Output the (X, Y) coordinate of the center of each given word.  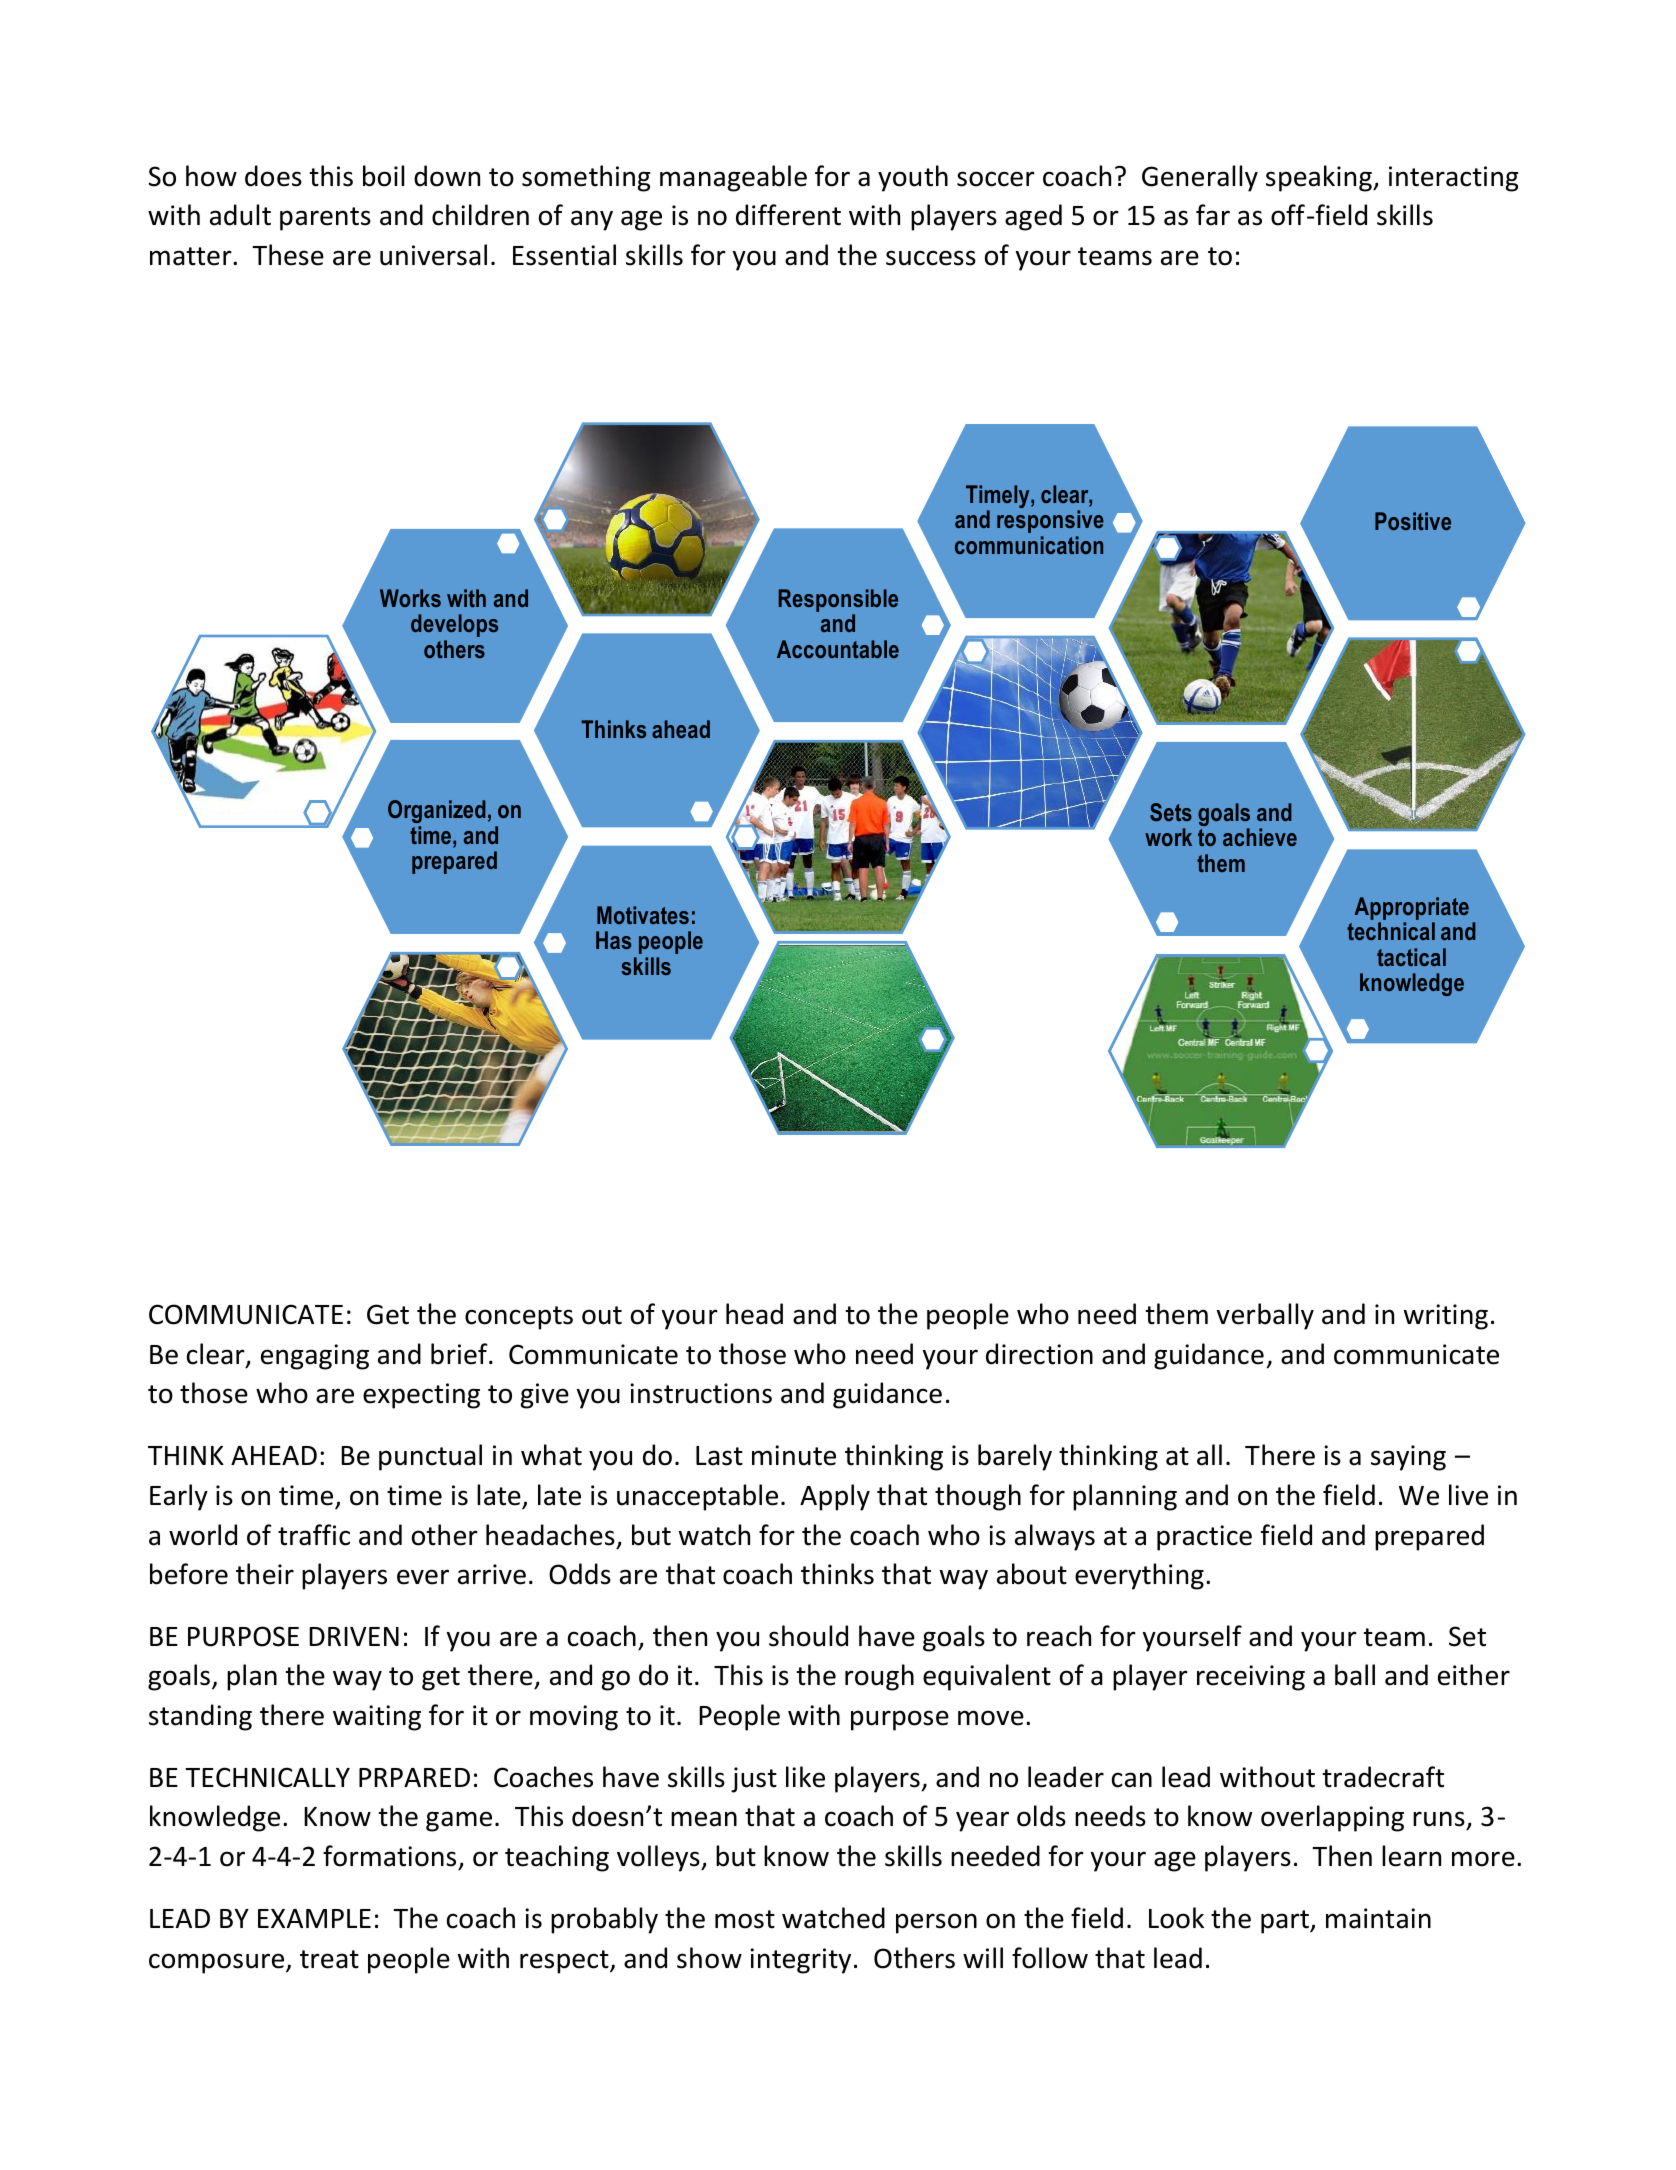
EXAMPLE (314, 1918)
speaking (1320, 178)
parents (325, 219)
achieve (1260, 837)
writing (1446, 1317)
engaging (315, 1357)
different (788, 215)
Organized (437, 813)
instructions (701, 1393)
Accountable (838, 649)
